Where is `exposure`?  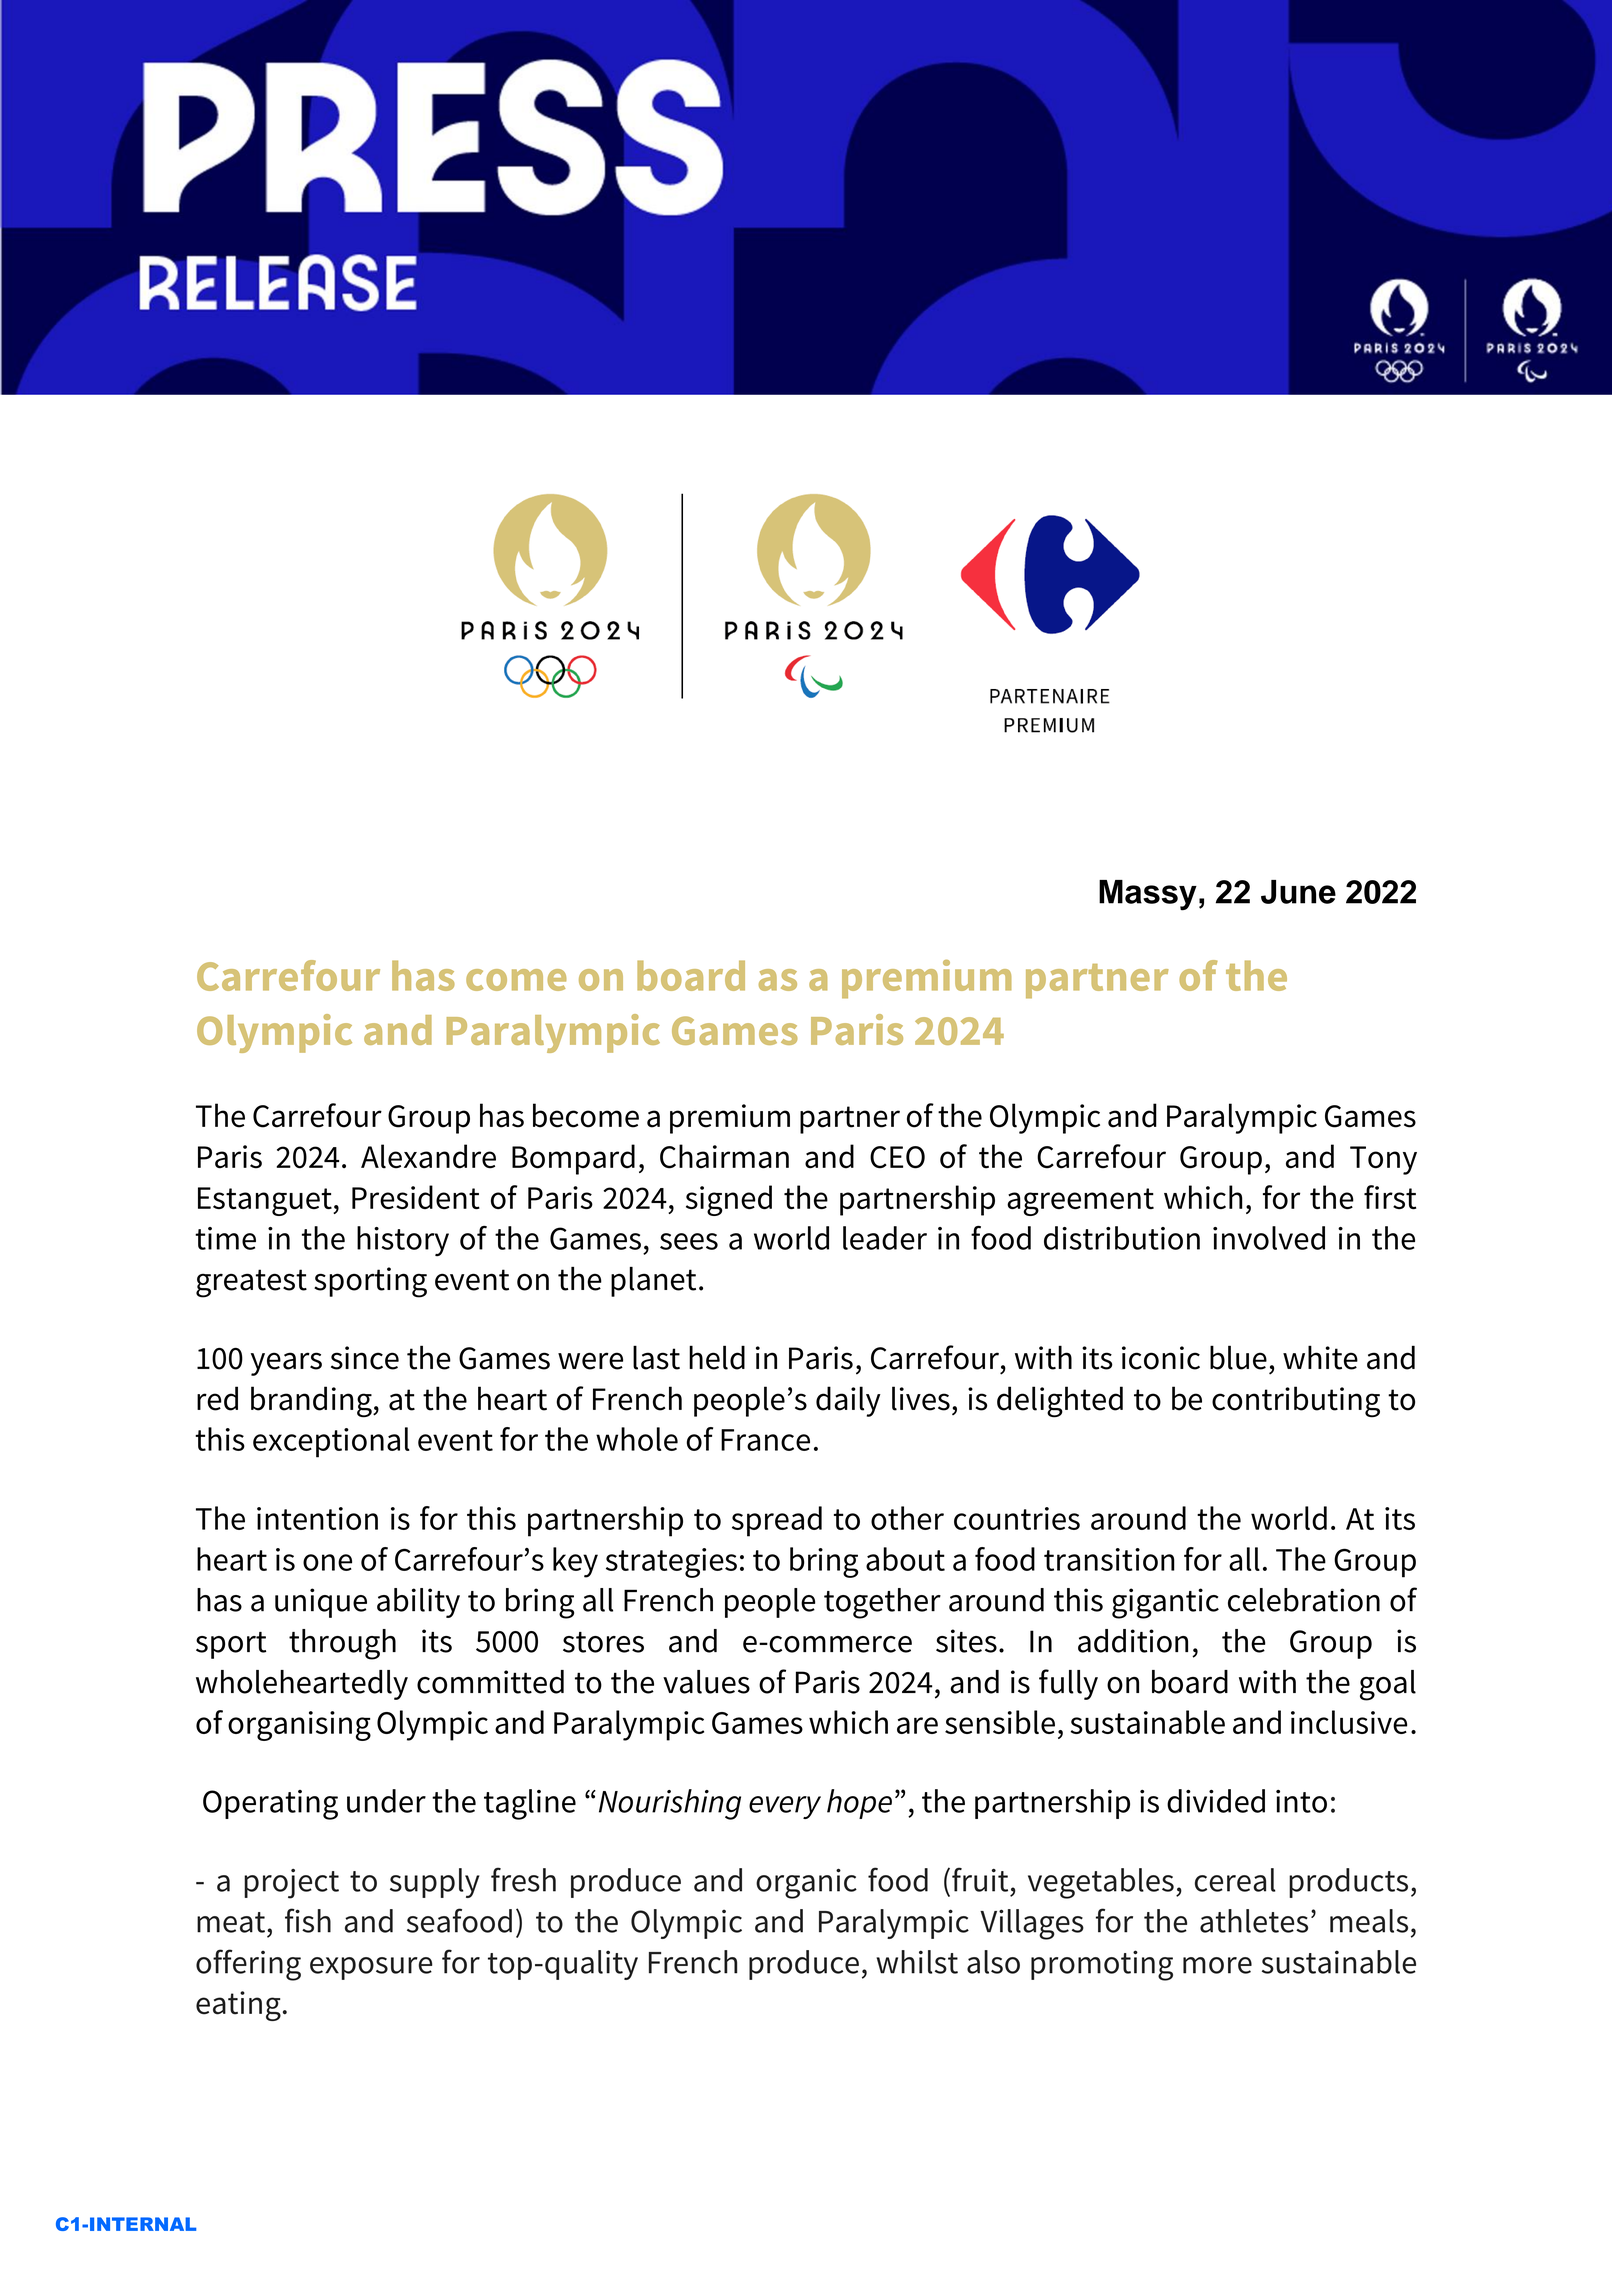 exposure is located at coordinates (371, 1968).
